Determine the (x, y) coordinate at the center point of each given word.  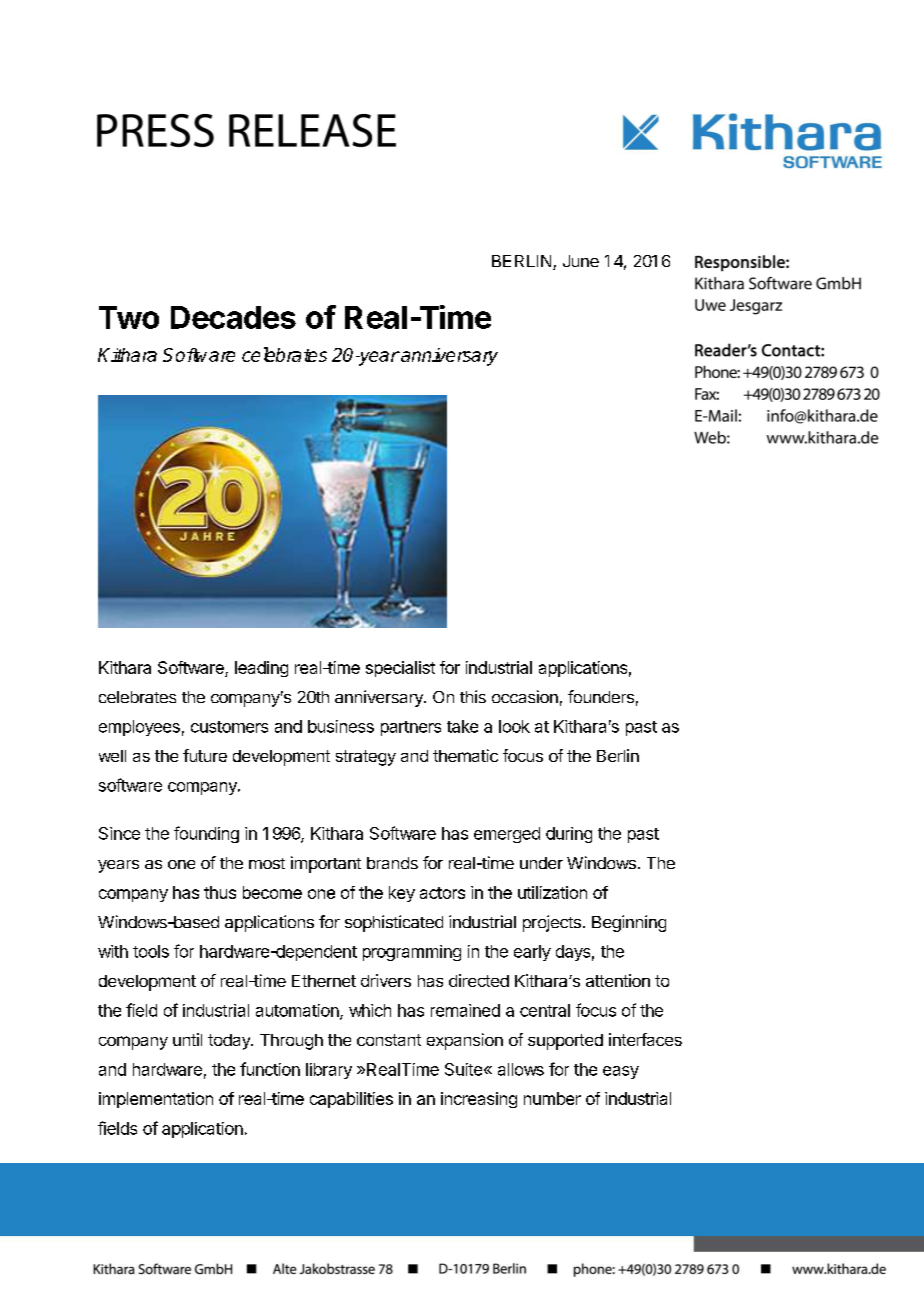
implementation (156, 1100)
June (581, 261)
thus (220, 892)
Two (129, 317)
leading (261, 669)
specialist (400, 669)
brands (392, 863)
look (514, 726)
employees (139, 728)
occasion (525, 696)
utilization (552, 892)
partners (411, 728)
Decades (233, 317)
